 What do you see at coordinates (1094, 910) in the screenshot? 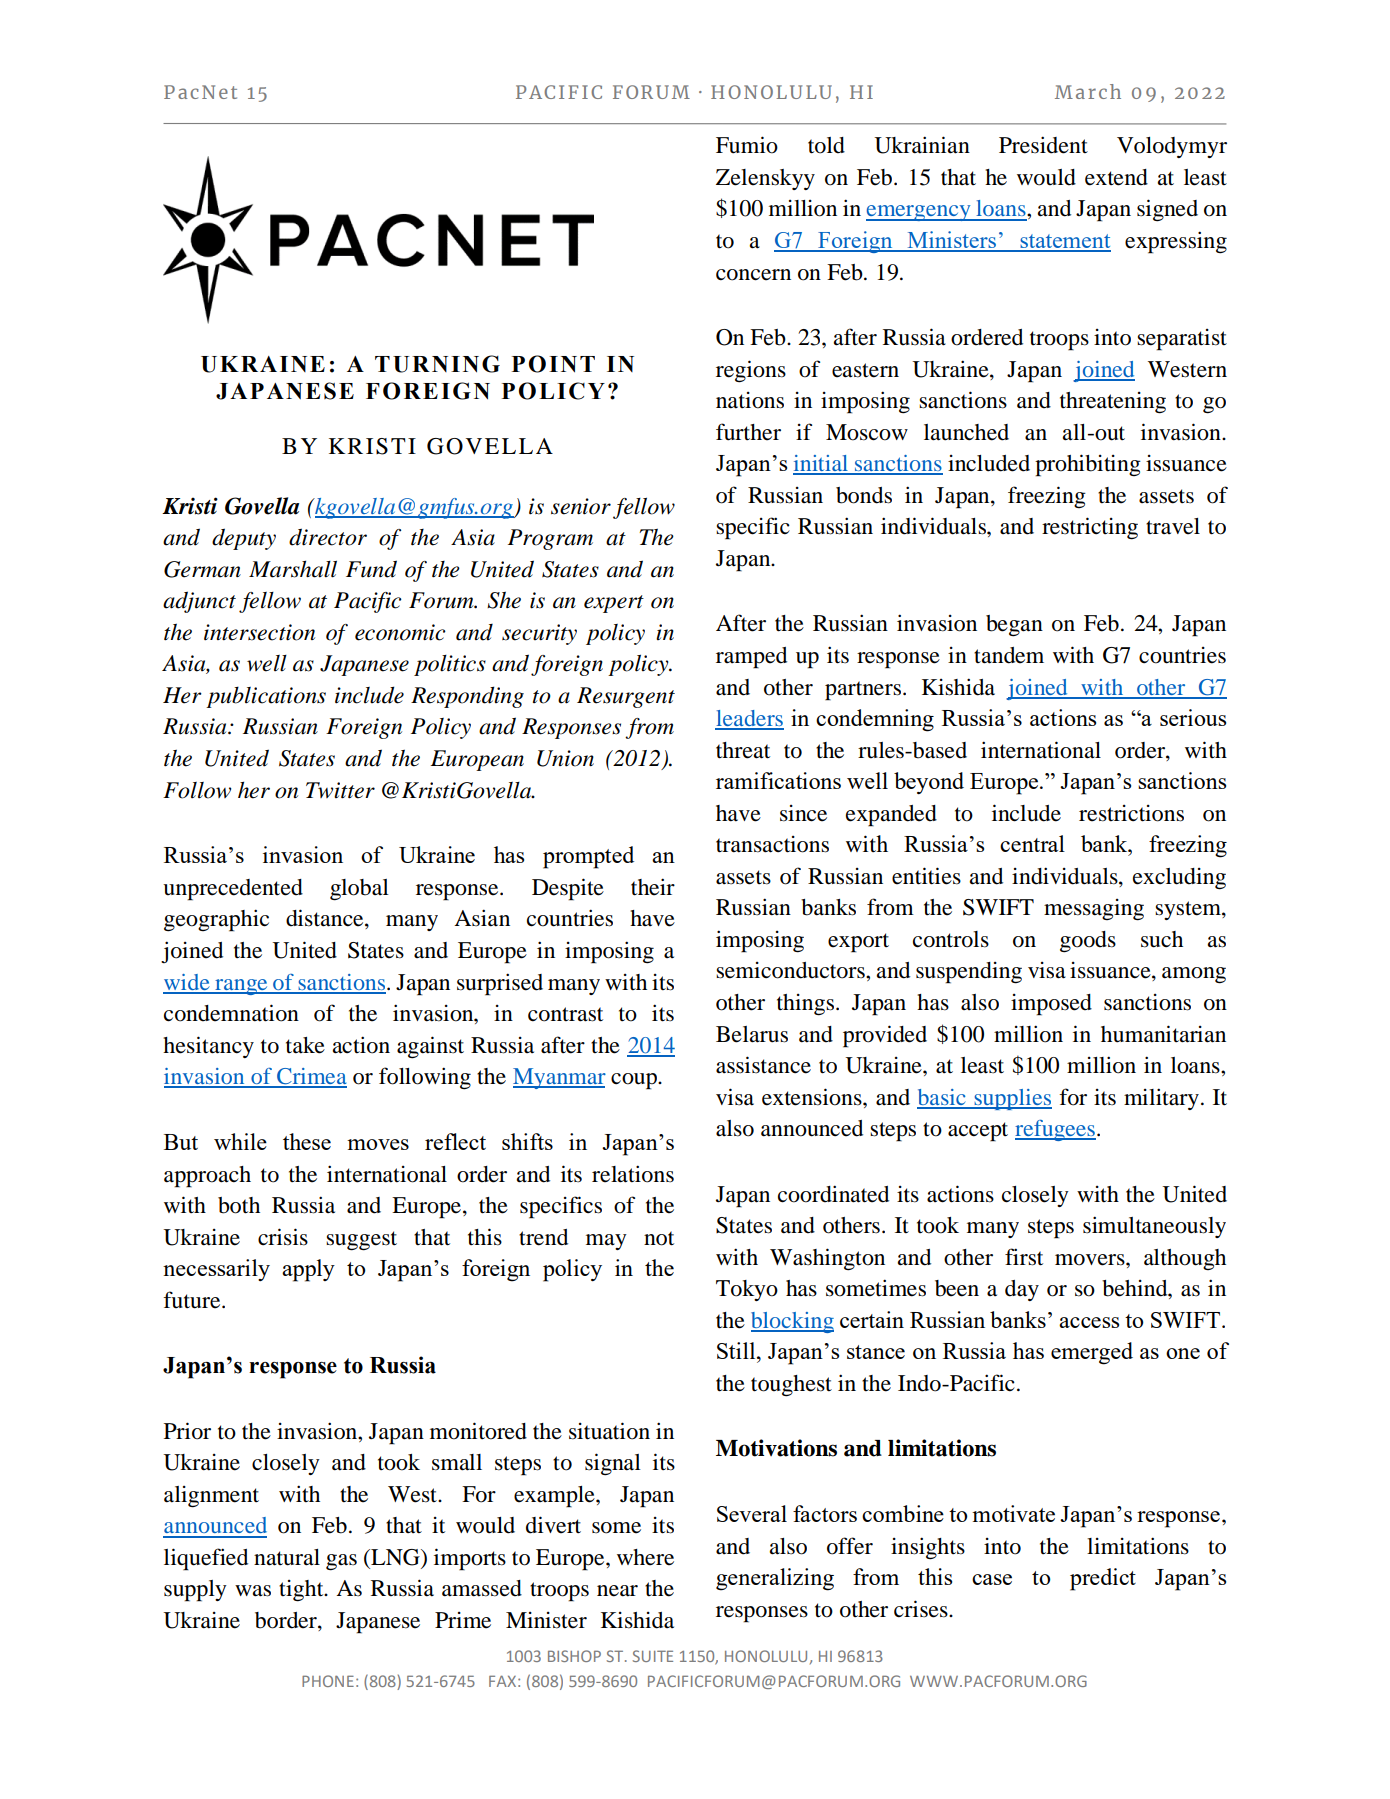
I see `messaging` at bounding box center [1094, 910].
